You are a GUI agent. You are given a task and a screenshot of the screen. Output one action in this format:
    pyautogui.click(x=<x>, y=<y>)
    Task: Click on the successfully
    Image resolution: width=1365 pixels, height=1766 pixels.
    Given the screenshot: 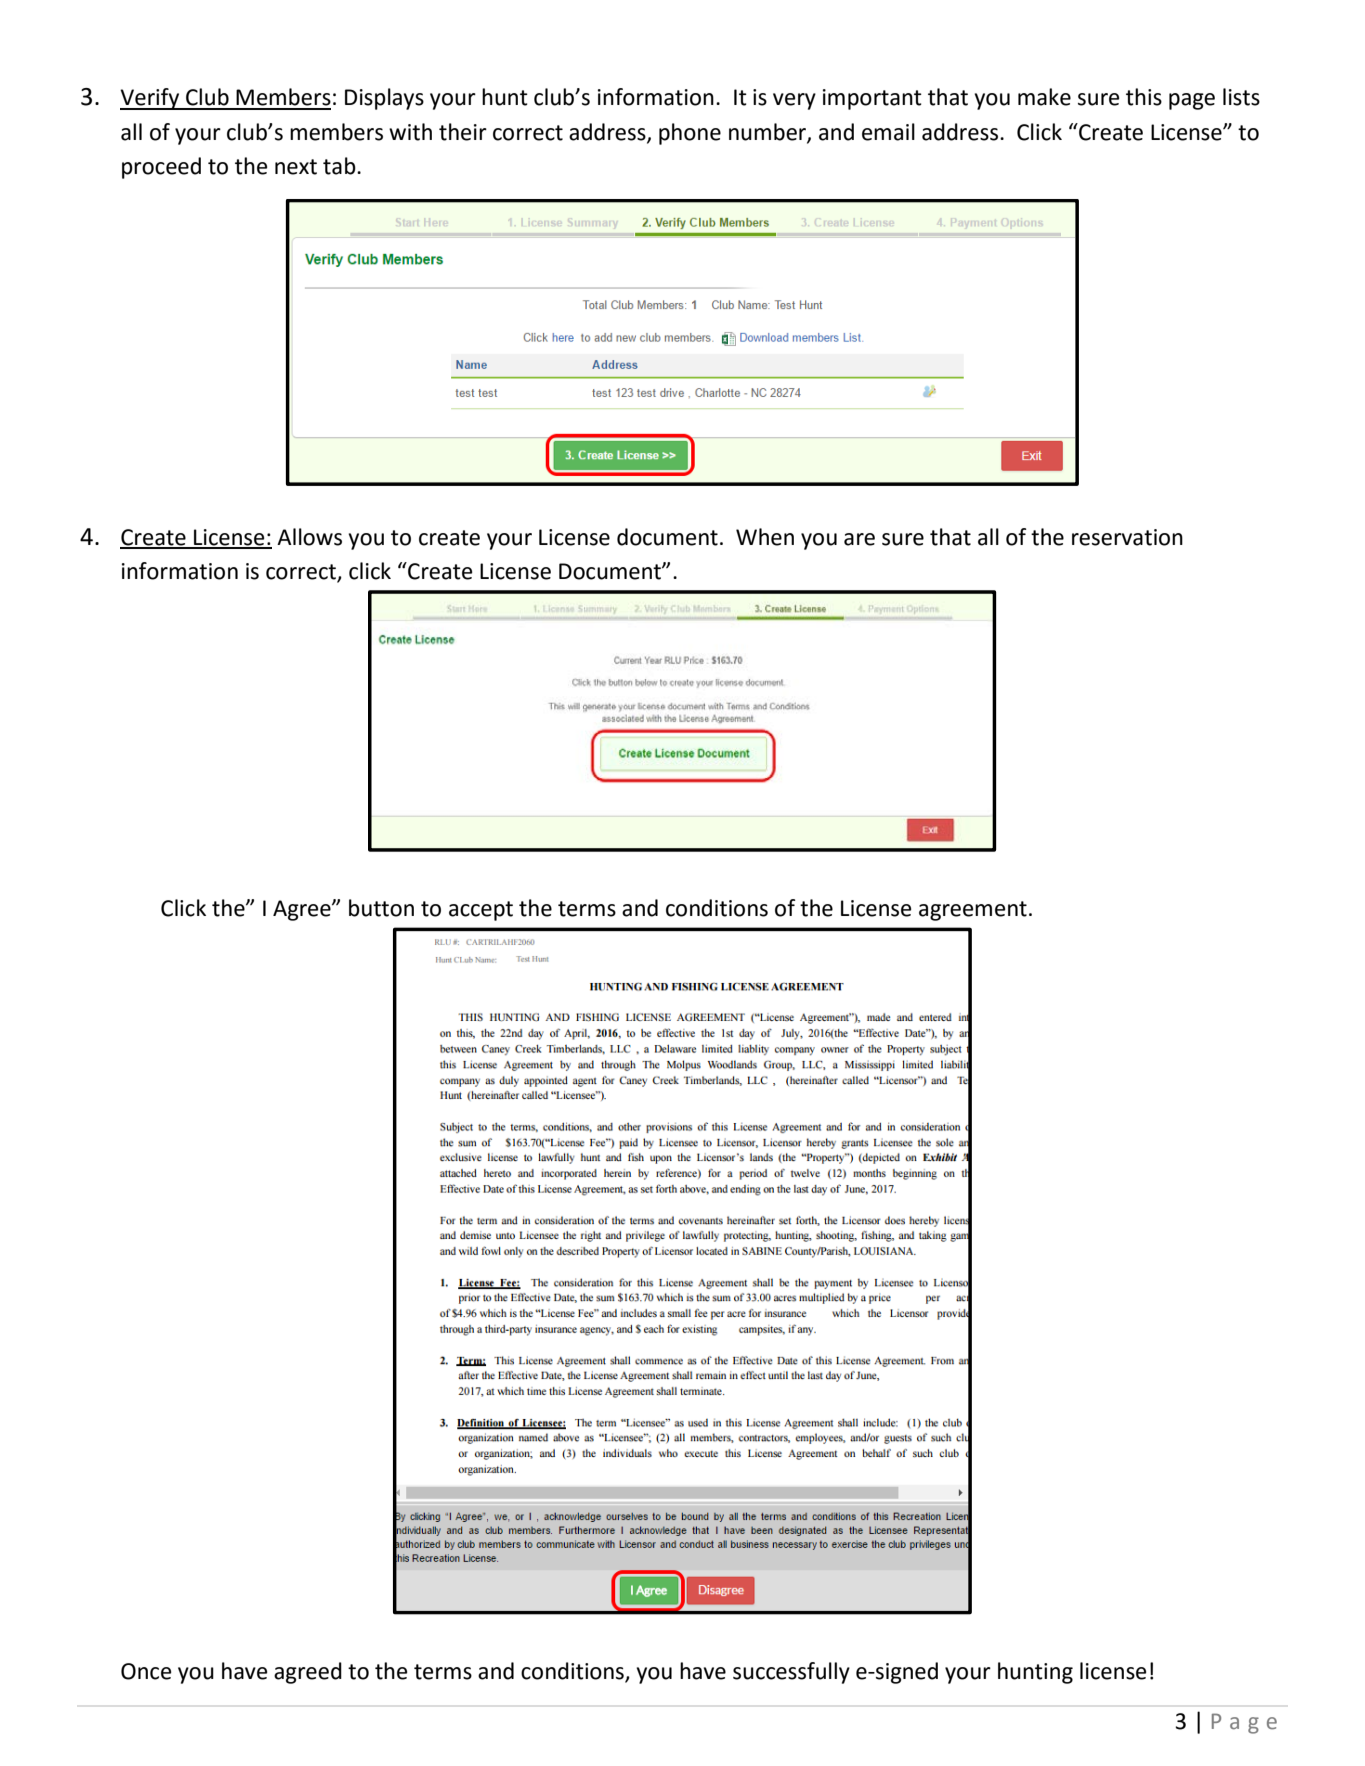 What is the action you would take?
    pyautogui.click(x=791, y=1673)
